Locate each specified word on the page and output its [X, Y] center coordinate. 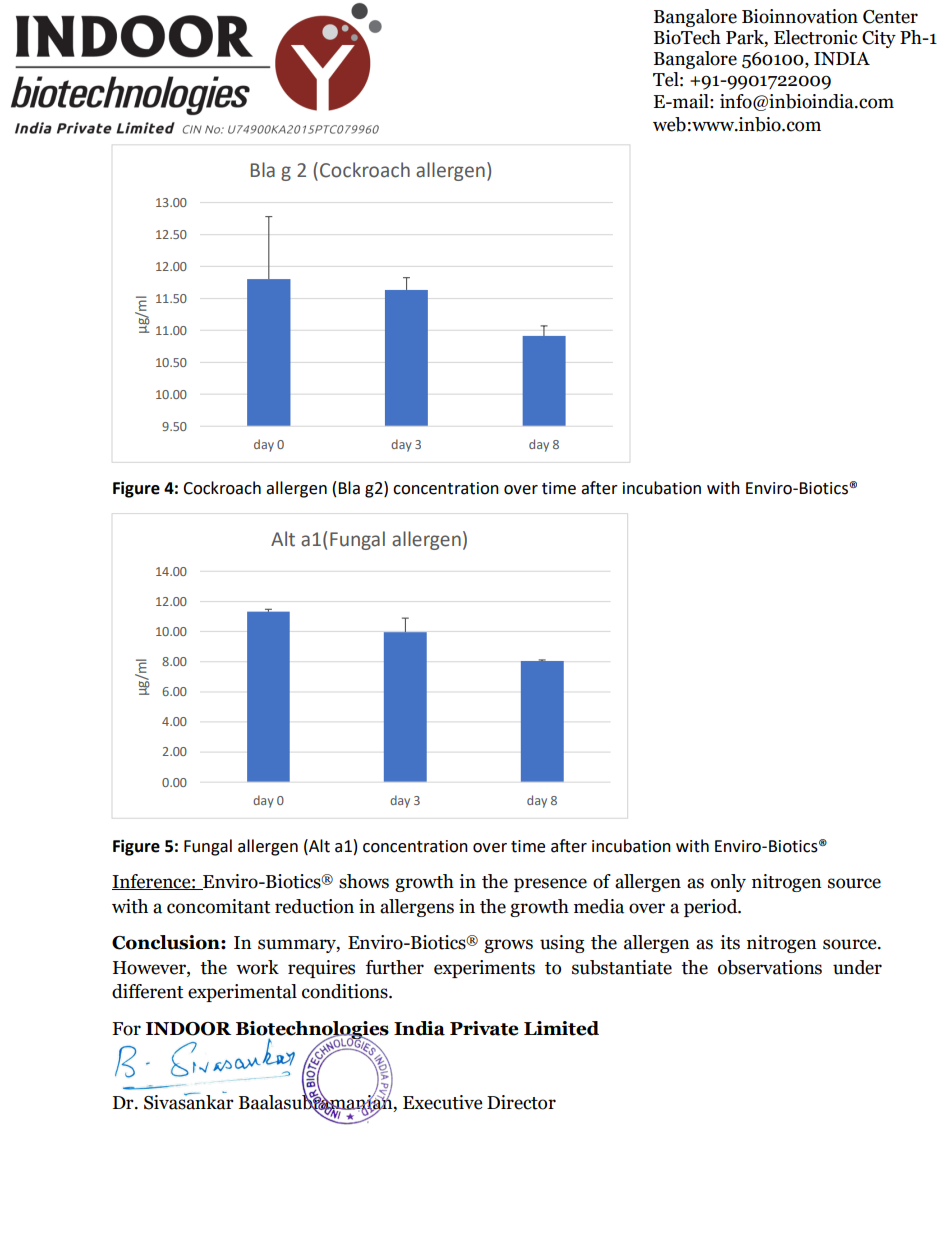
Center [890, 17]
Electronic [816, 37]
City [879, 39]
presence [550, 885]
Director [521, 1102]
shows [364, 881]
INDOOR [188, 1029]
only [728, 883]
